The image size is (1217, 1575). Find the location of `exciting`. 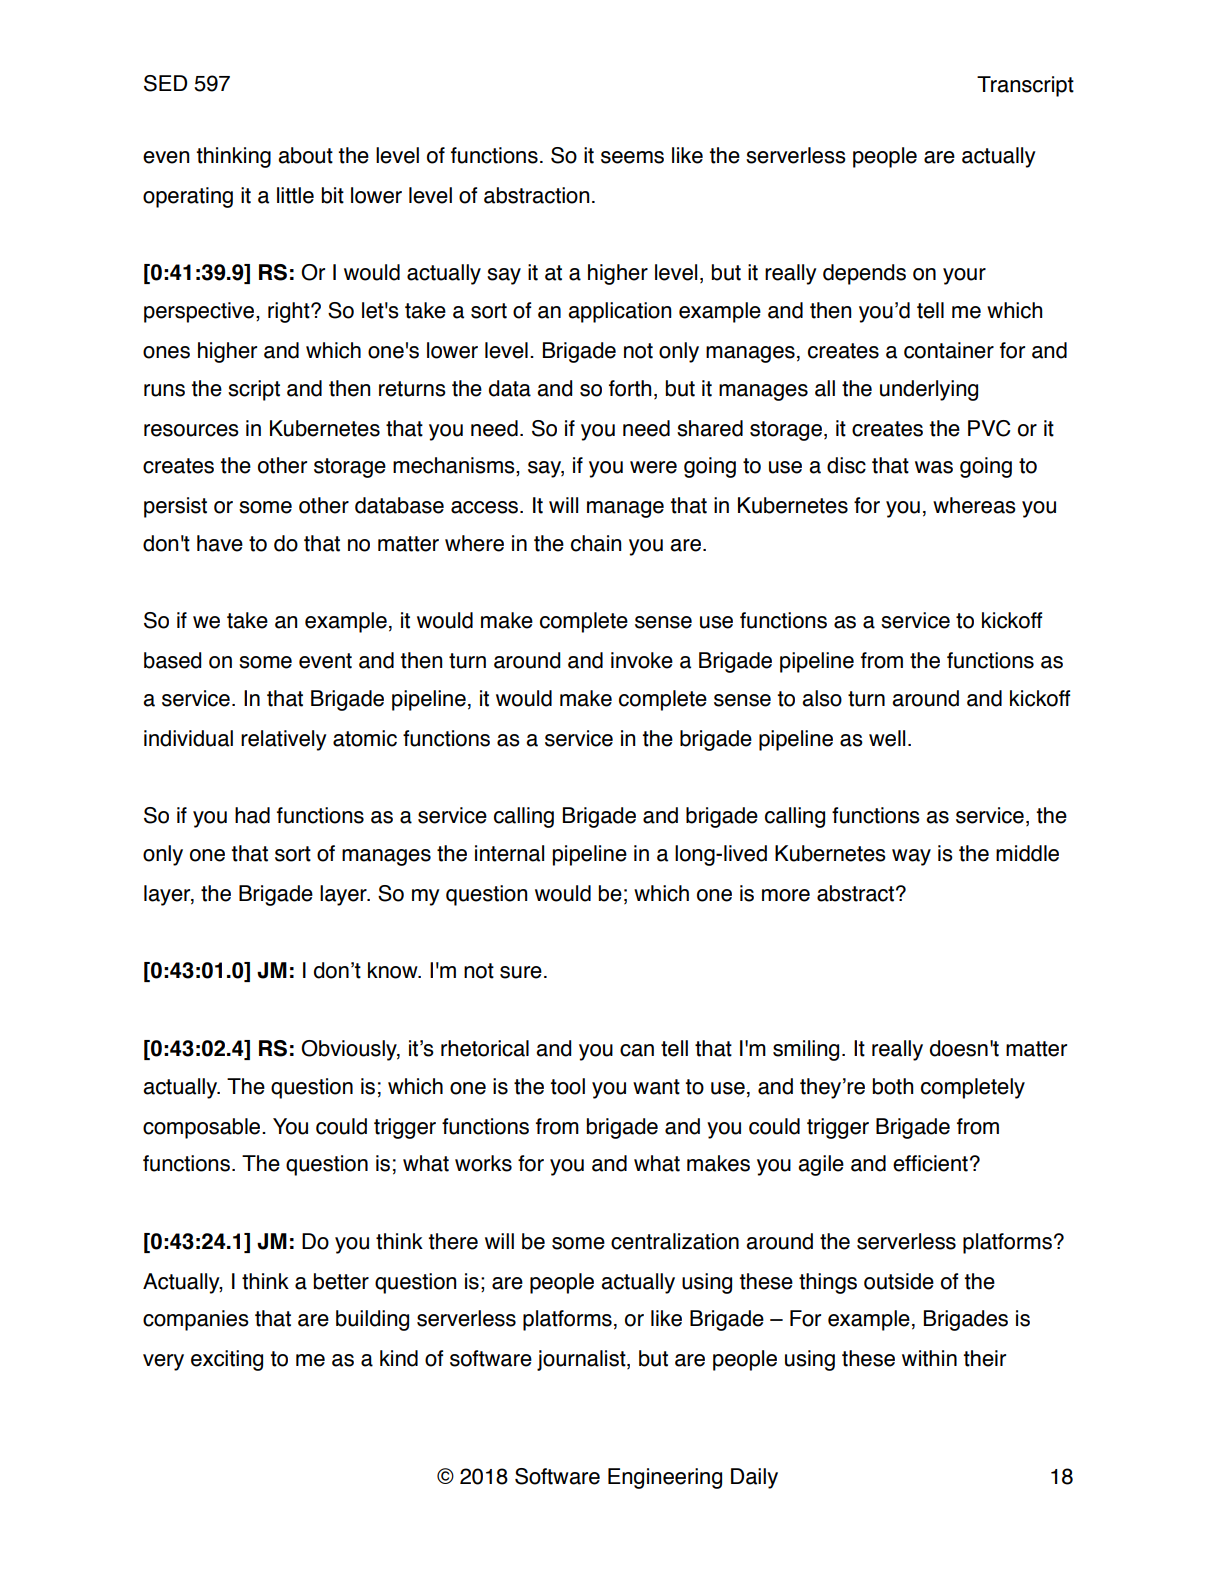

exciting is located at coordinates (227, 1360).
